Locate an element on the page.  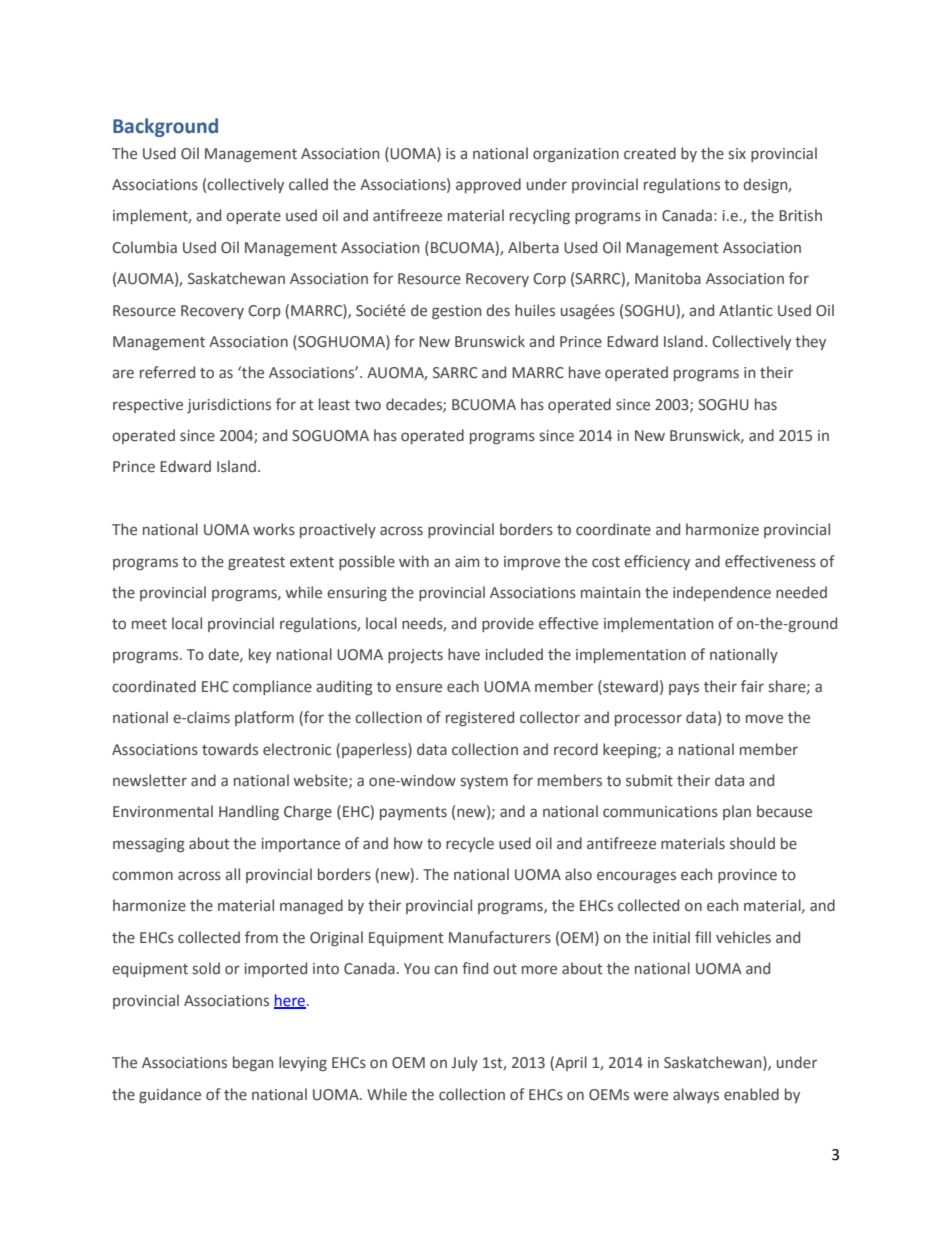
began is located at coordinates (253, 1063).
